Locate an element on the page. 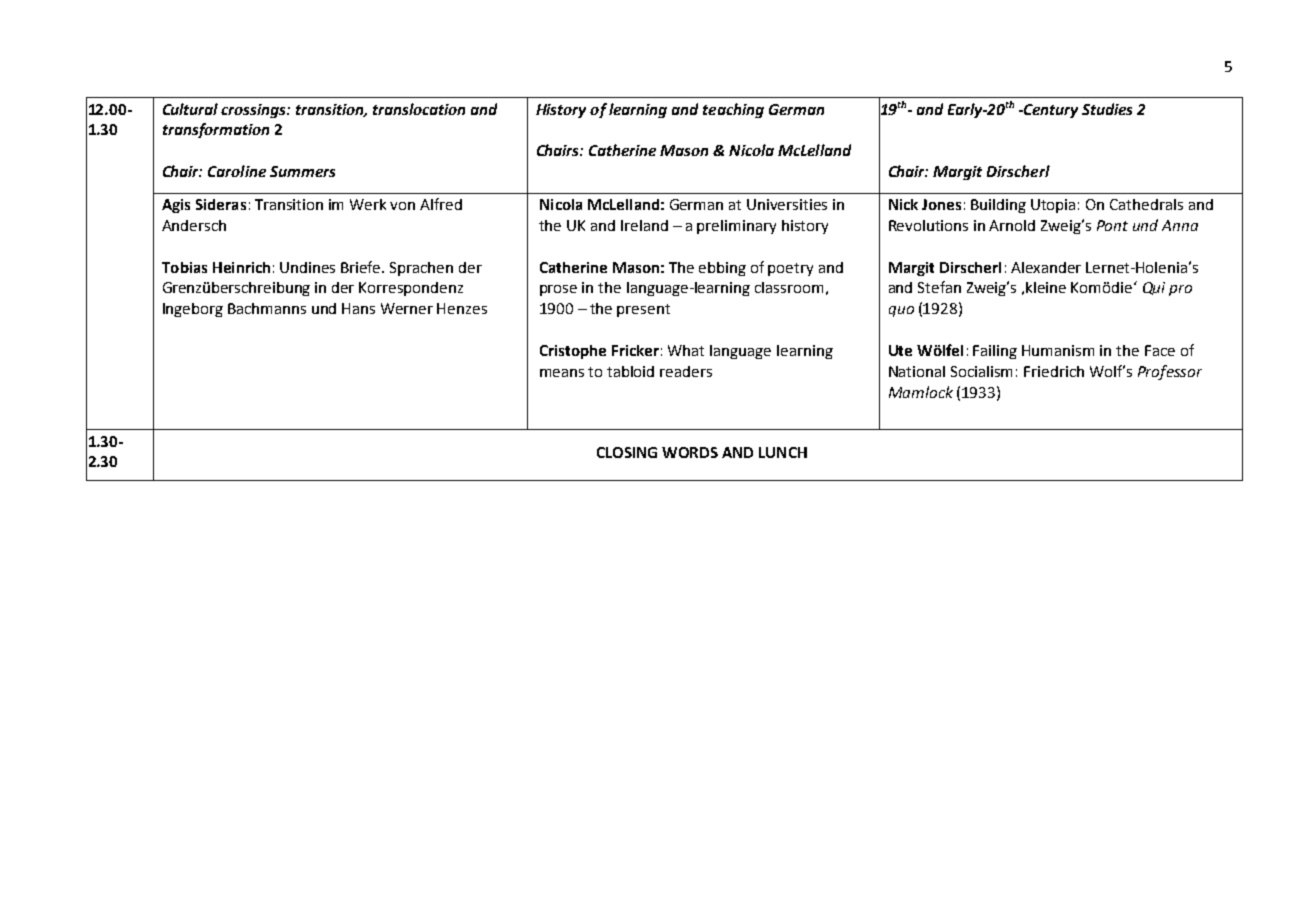  transformation is located at coordinates (216, 130).
